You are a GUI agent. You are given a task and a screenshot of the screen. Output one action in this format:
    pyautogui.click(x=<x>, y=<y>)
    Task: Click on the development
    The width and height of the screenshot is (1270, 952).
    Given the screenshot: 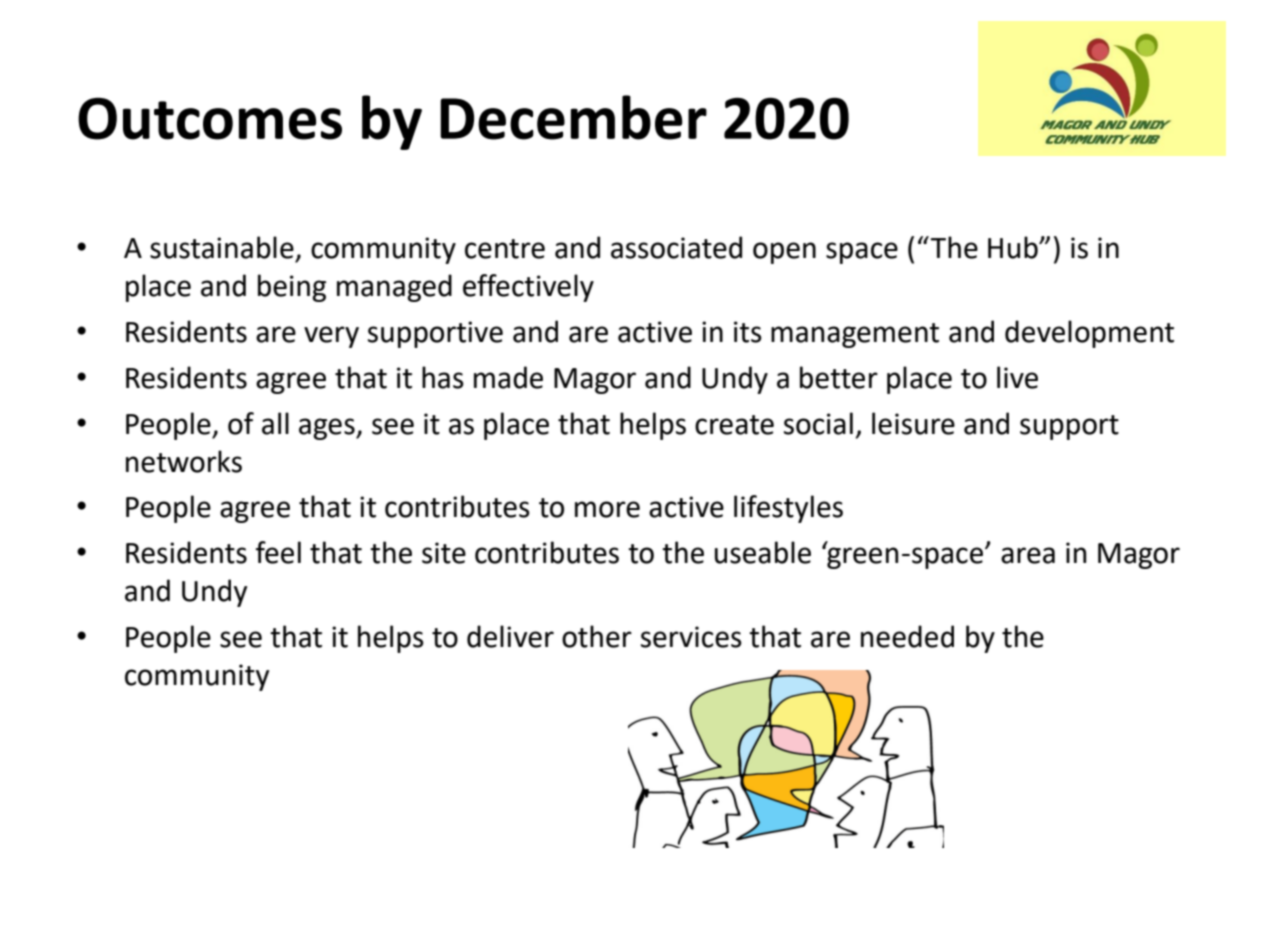 What is the action you would take?
    pyautogui.click(x=1089, y=334)
